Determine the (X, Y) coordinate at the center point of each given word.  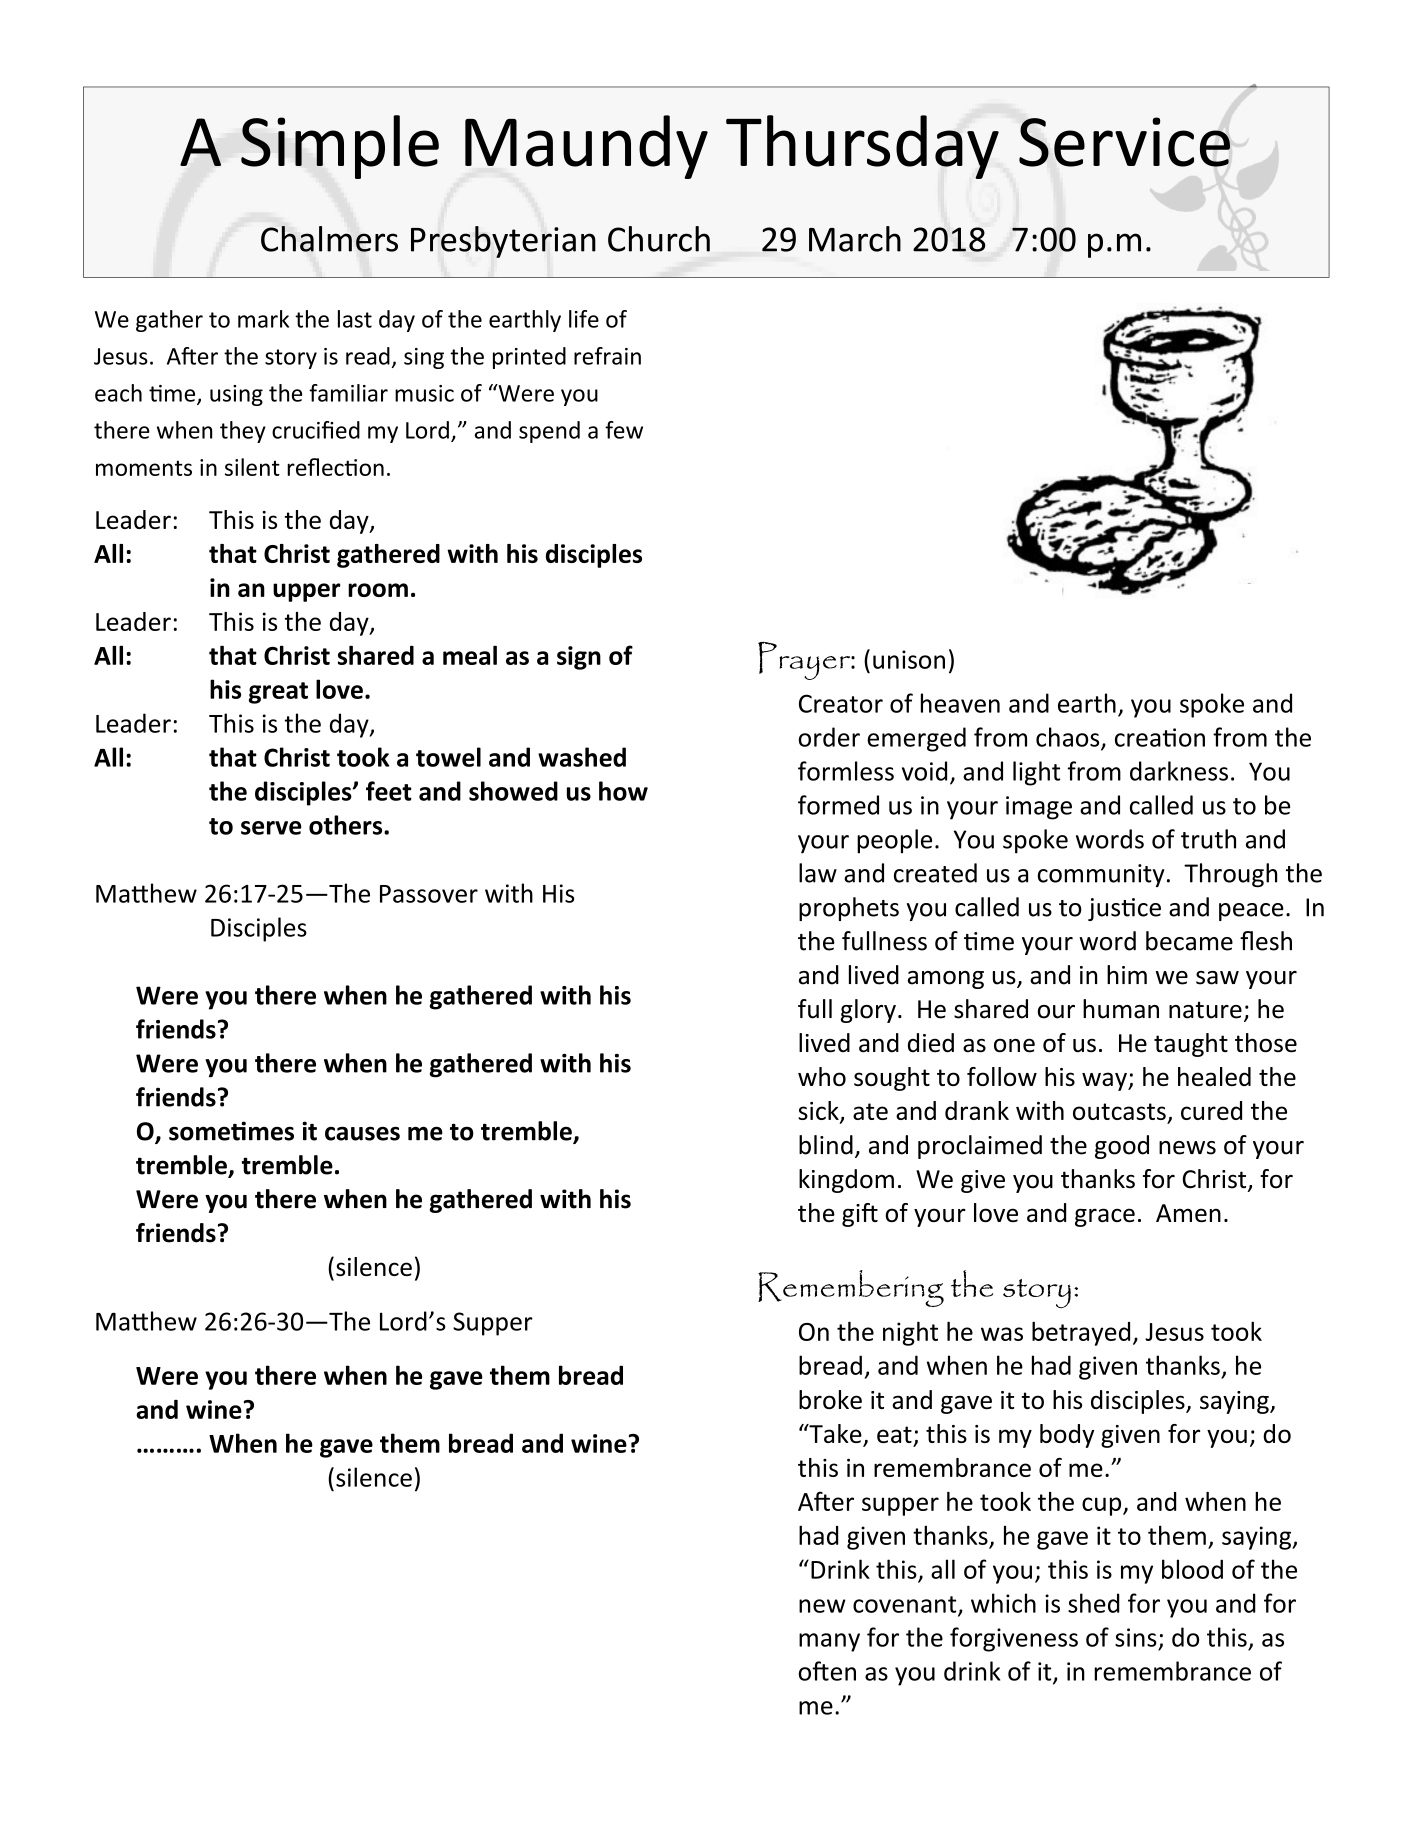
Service (1124, 142)
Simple (340, 147)
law (818, 873)
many (829, 1642)
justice (1124, 909)
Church (659, 239)
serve (271, 828)
